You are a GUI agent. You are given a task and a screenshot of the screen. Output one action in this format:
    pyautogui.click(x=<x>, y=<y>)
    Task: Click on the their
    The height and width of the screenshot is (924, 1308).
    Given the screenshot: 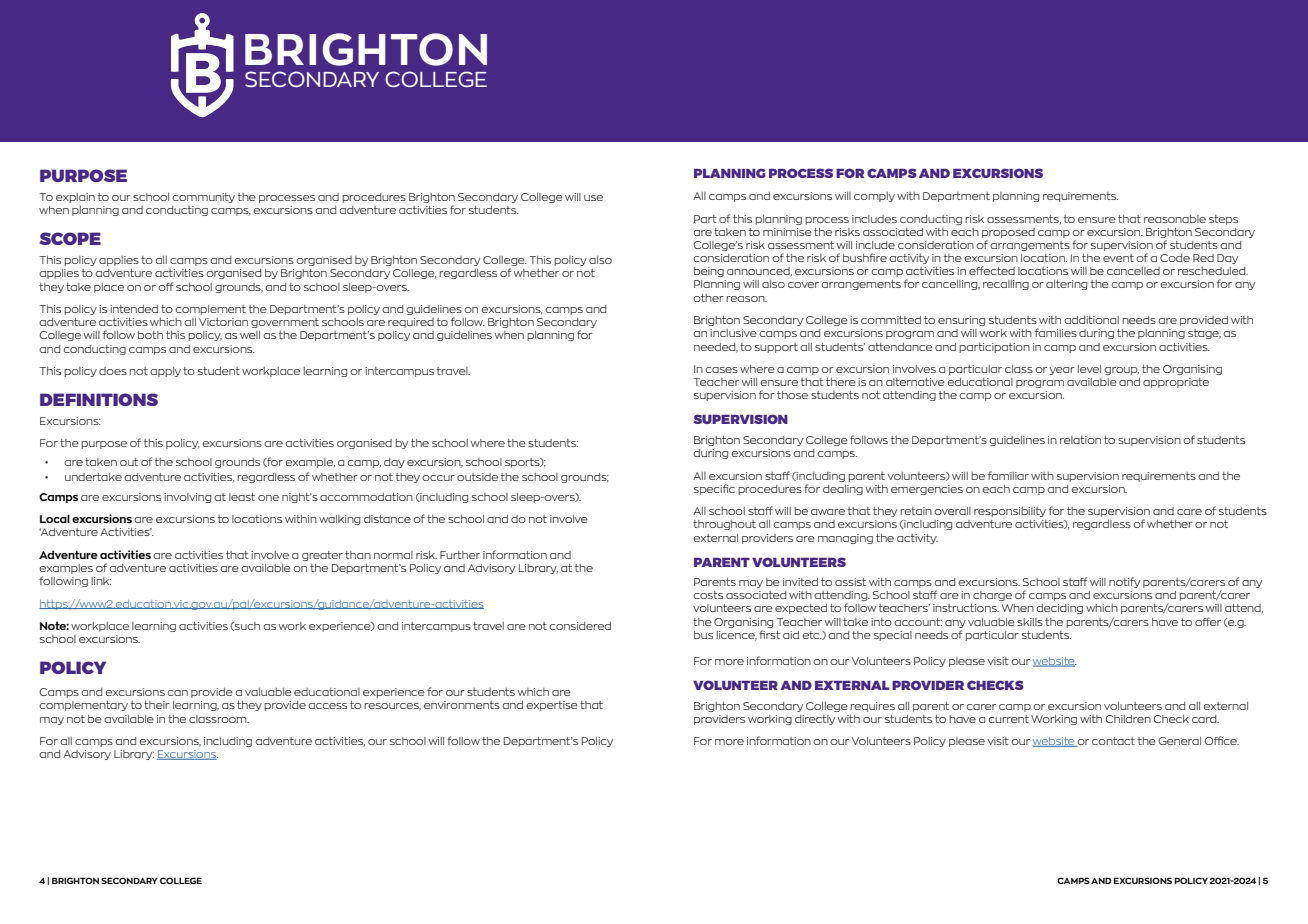 What is the action you would take?
    pyautogui.click(x=157, y=705)
